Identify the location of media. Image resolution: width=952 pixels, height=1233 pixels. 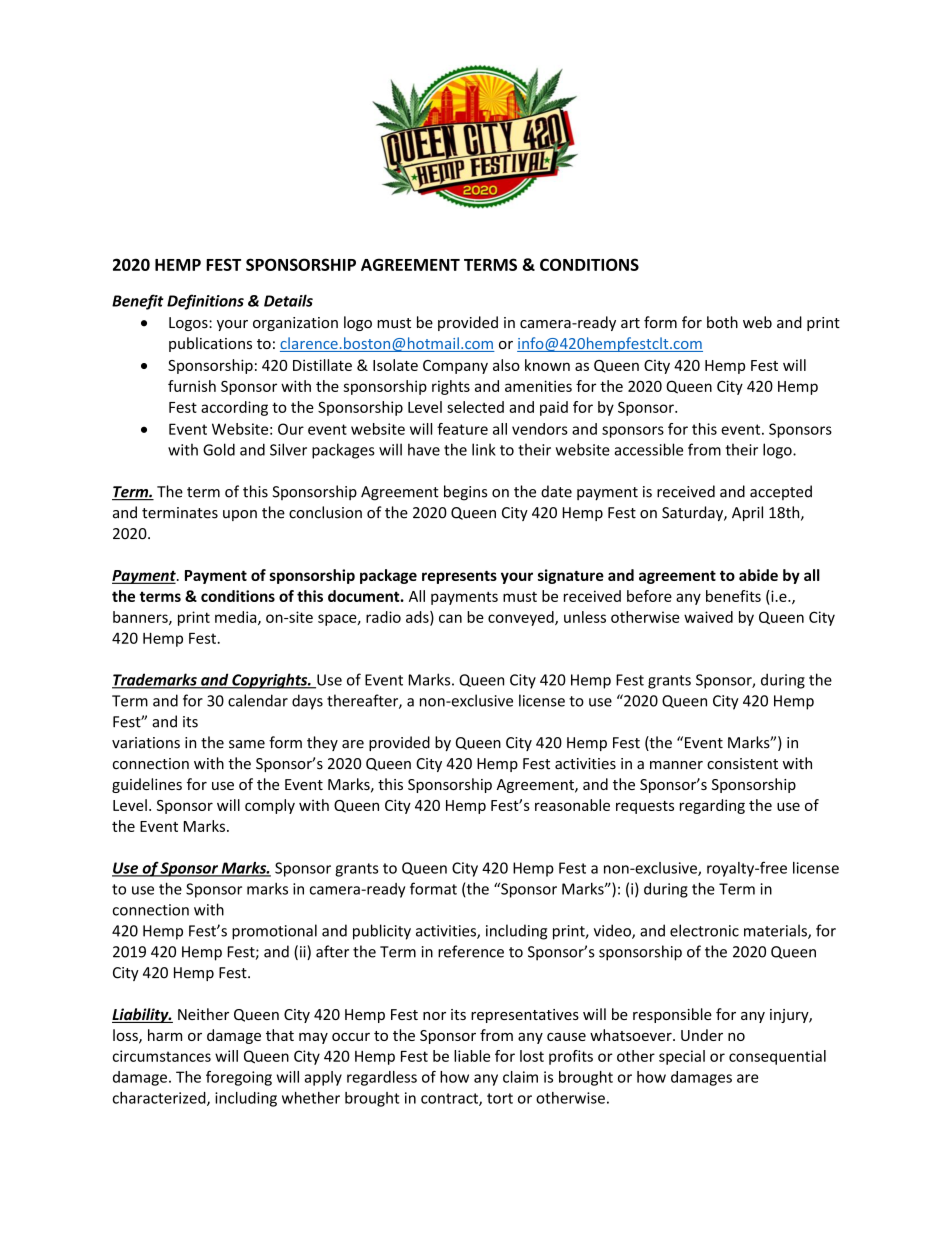
(237, 618).
